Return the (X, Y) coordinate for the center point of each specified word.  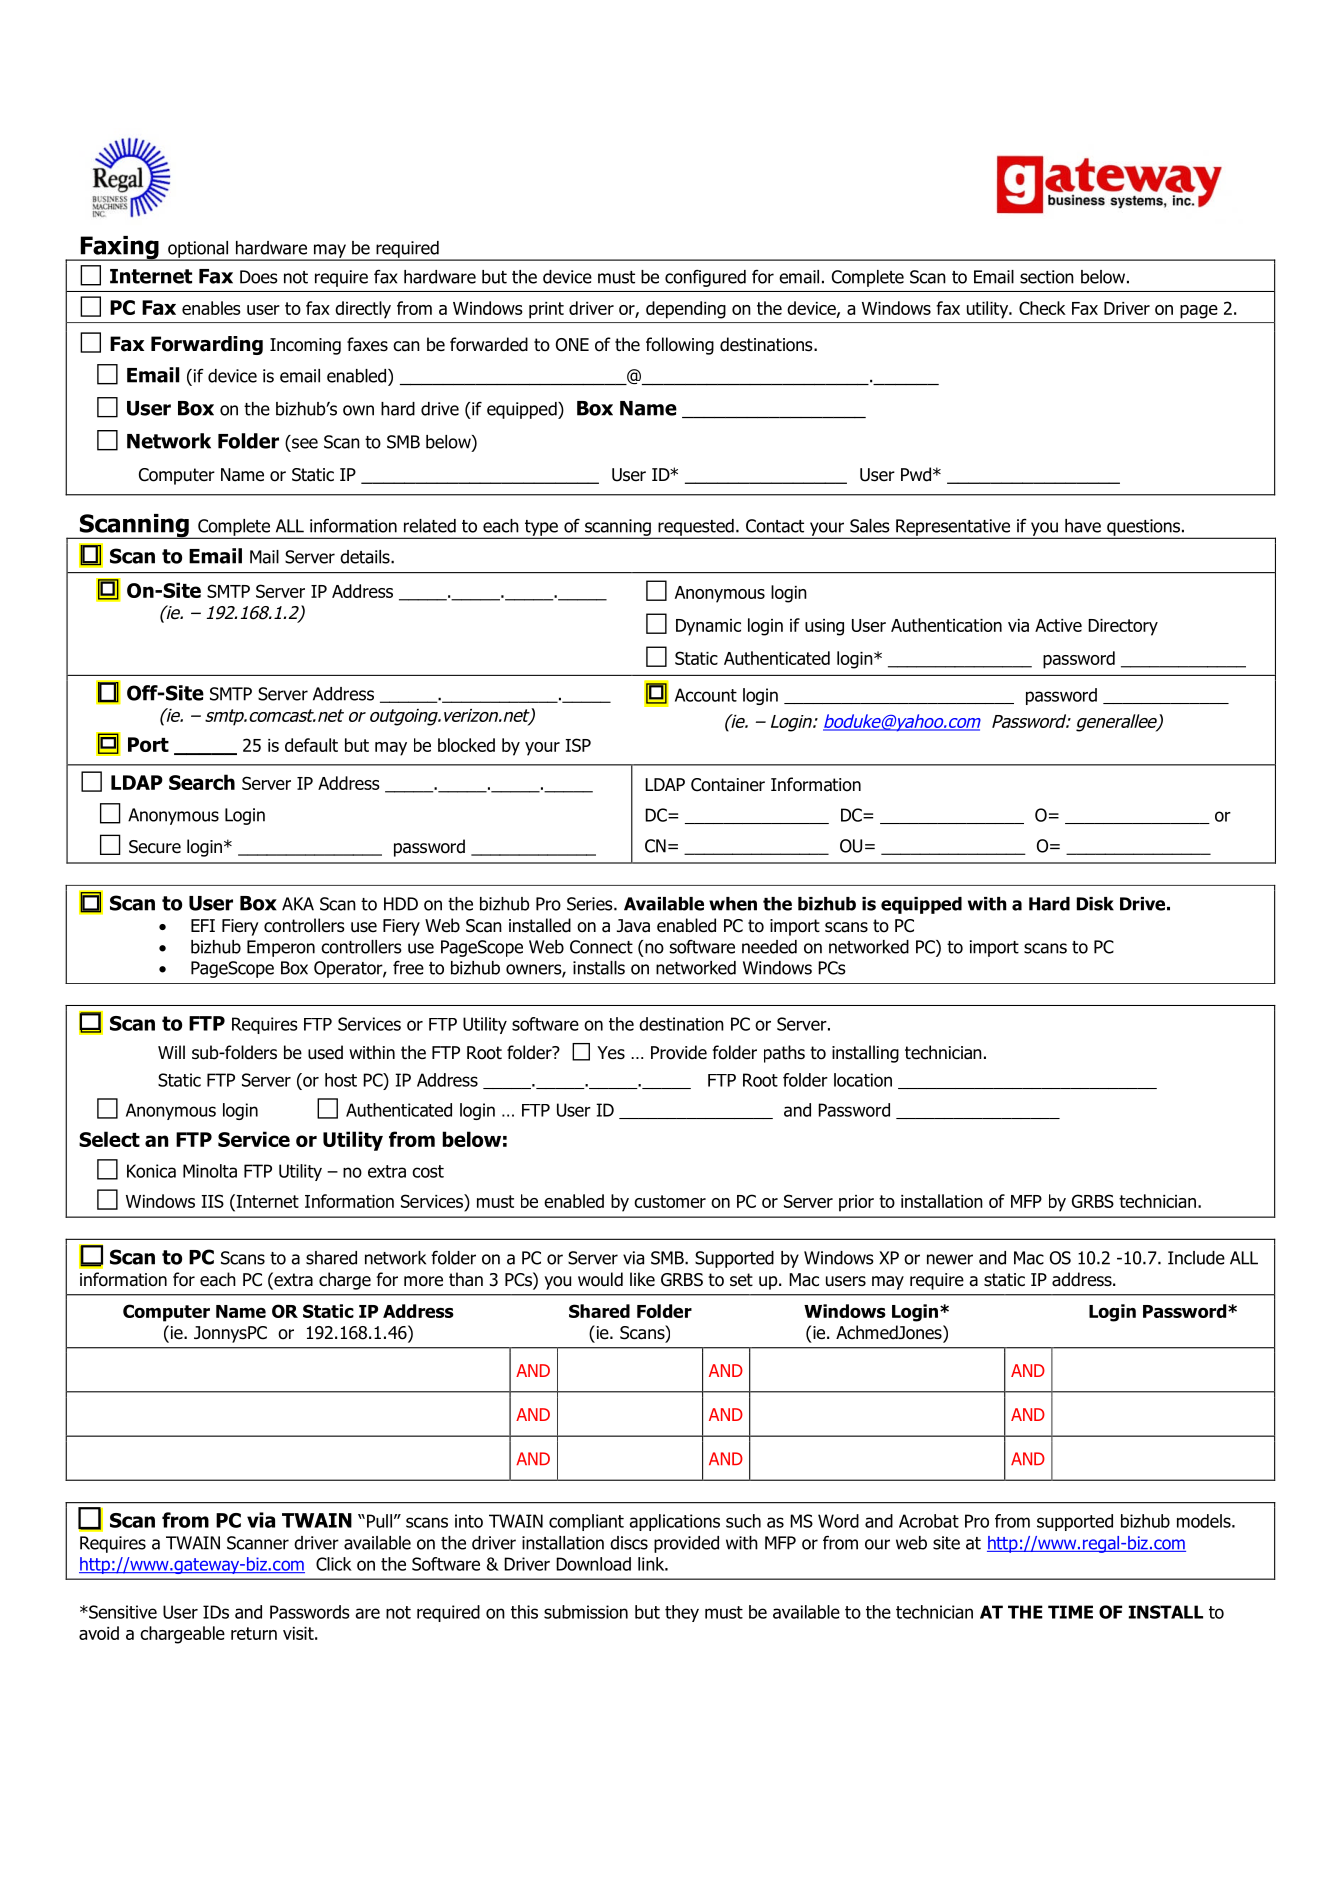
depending (686, 310)
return (254, 1633)
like (642, 1279)
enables (211, 308)
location (863, 1080)
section (1047, 277)
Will (171, 1052)
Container (728, 785)
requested (696, 528)
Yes (611, 1053)
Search (202, 782)
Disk (1095, 904)
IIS (212, 1201)
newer (950, 1259)
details (366, 557)
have (1083, 526)
